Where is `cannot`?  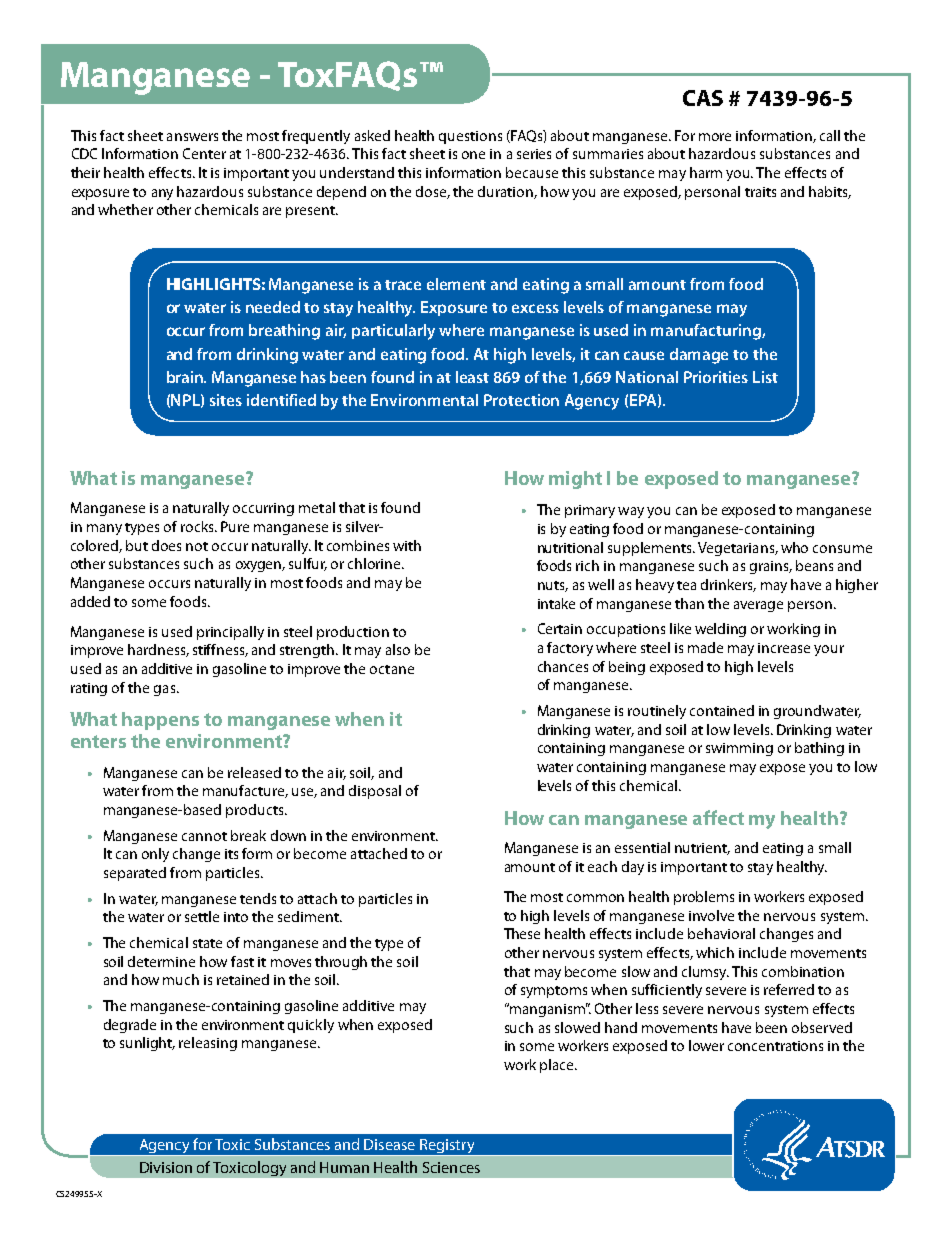
cannot is located at coordinates (204, 836).
